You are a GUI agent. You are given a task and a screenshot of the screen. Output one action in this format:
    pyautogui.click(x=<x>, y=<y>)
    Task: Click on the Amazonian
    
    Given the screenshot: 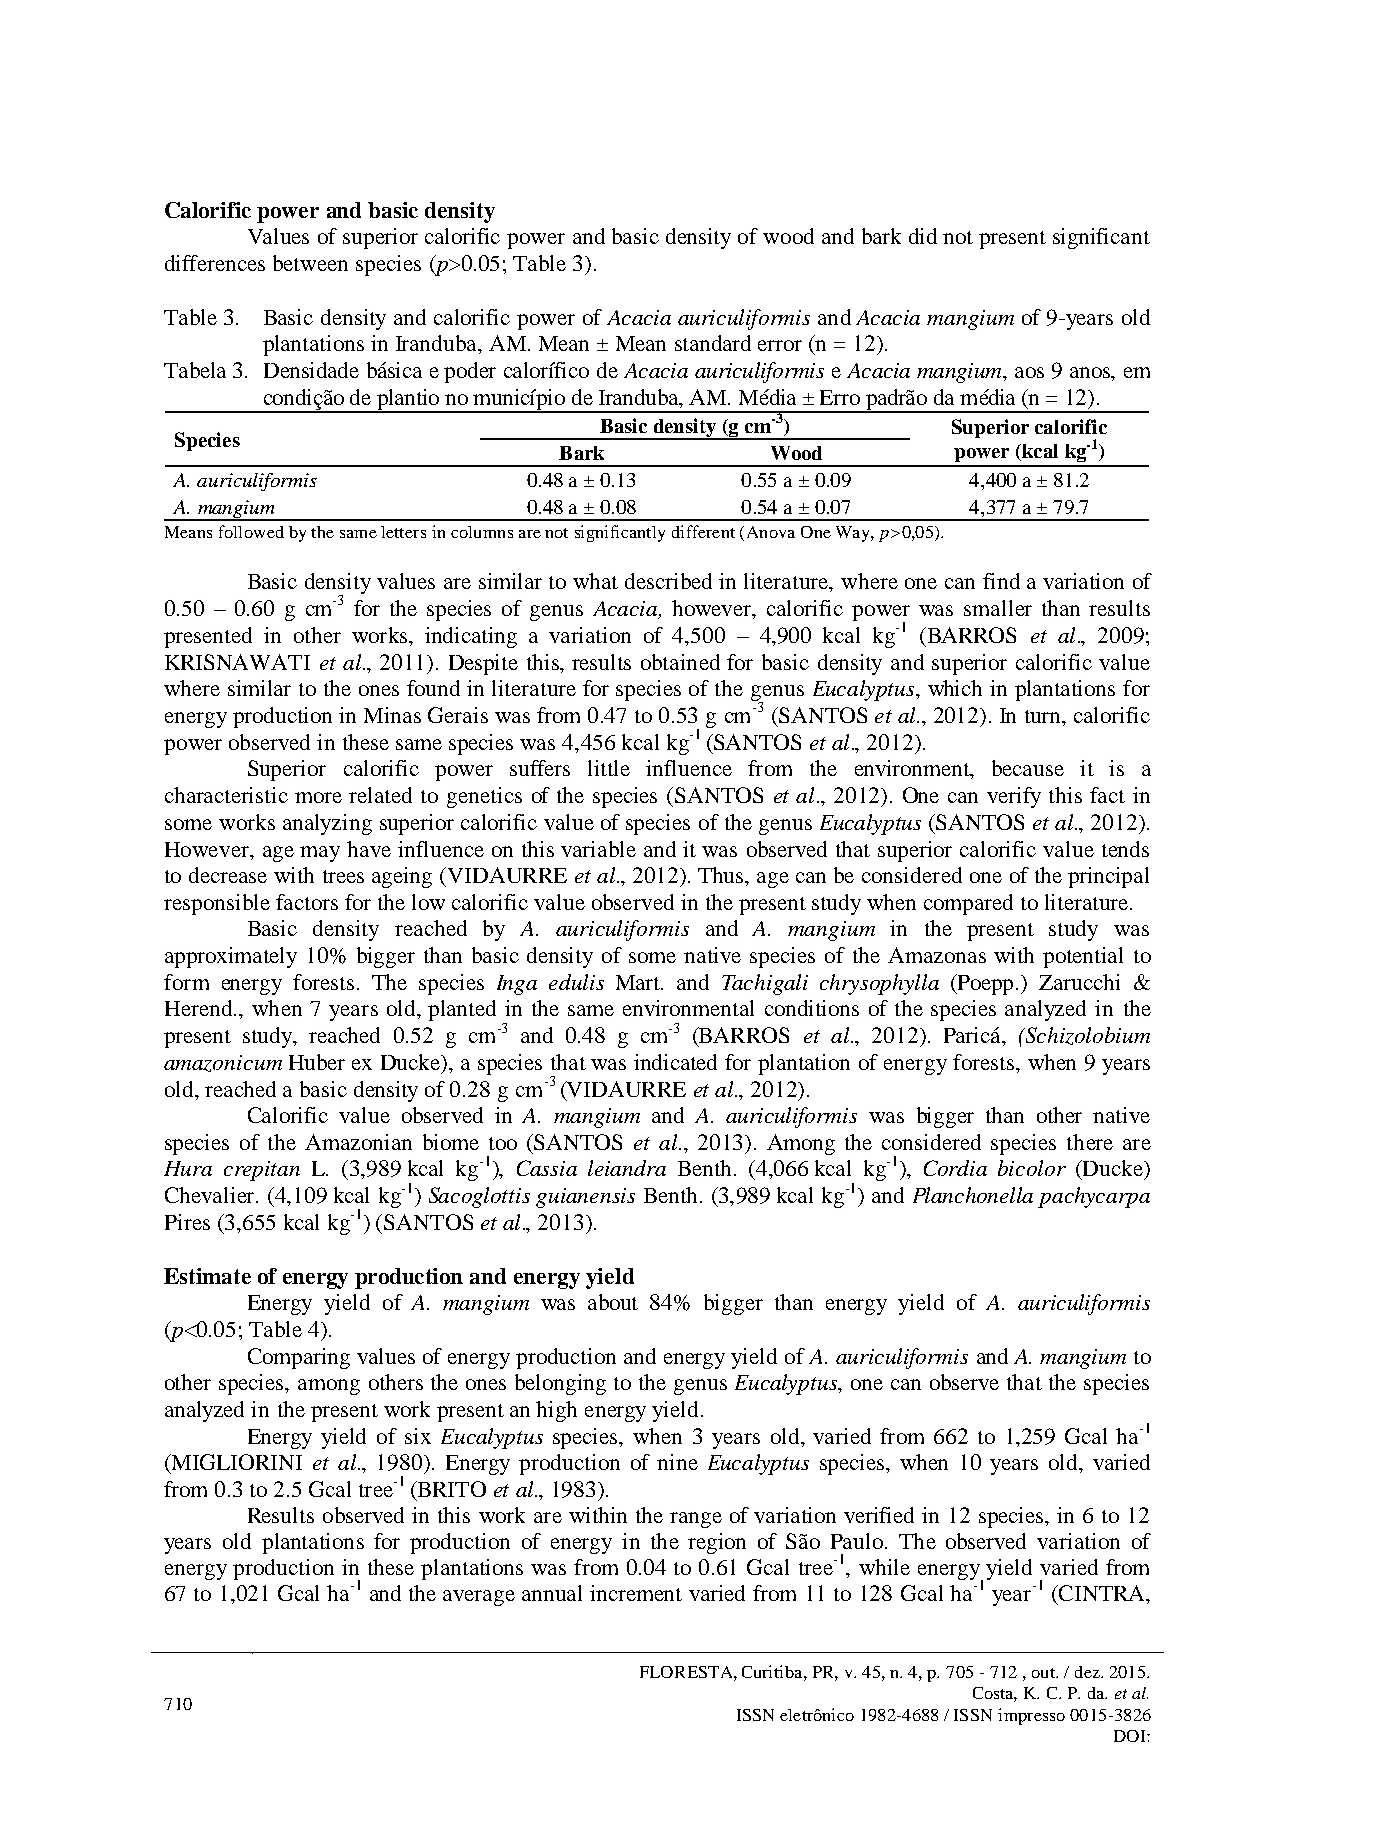 What is the action you would take?
    pyautogui.click(x=358, y=1142)
